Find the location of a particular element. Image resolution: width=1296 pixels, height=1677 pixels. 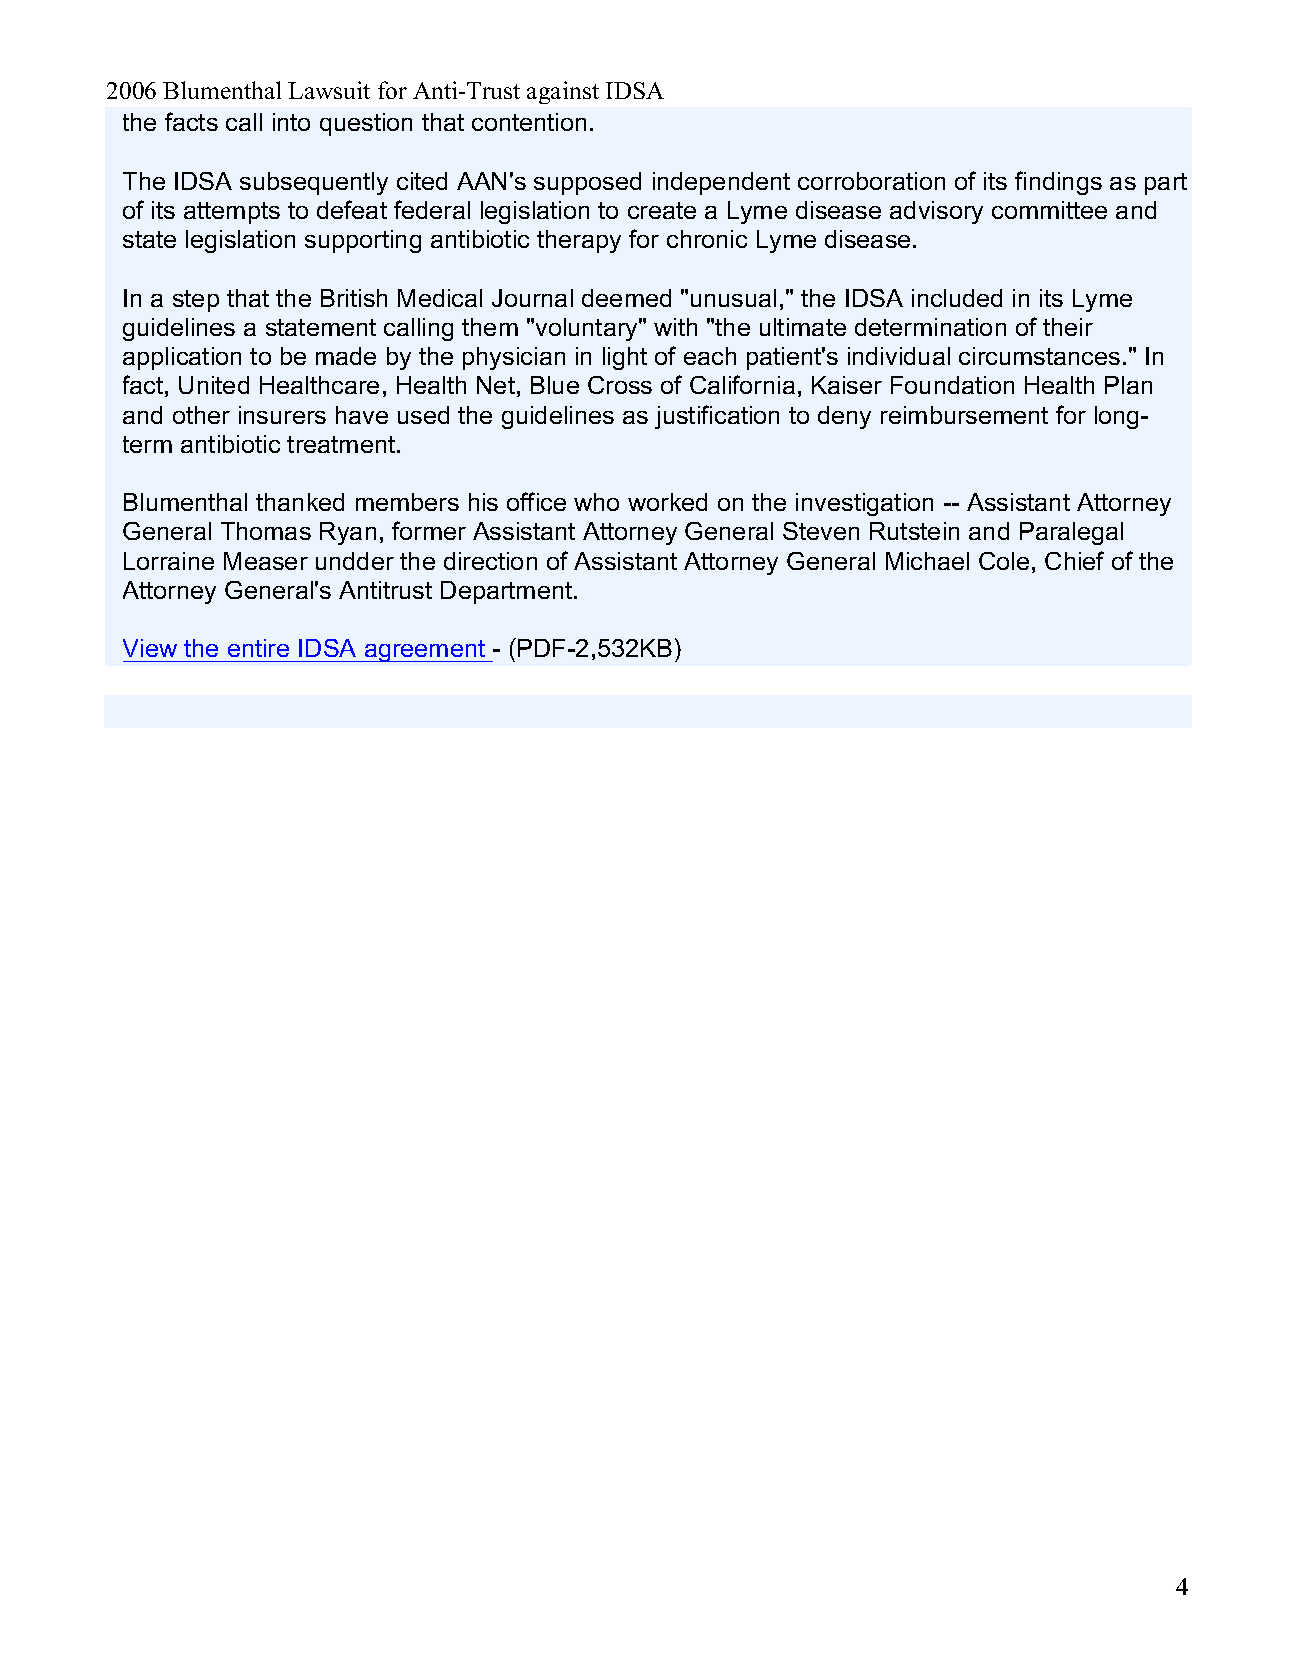

United is located at coordinates (214, 385).
